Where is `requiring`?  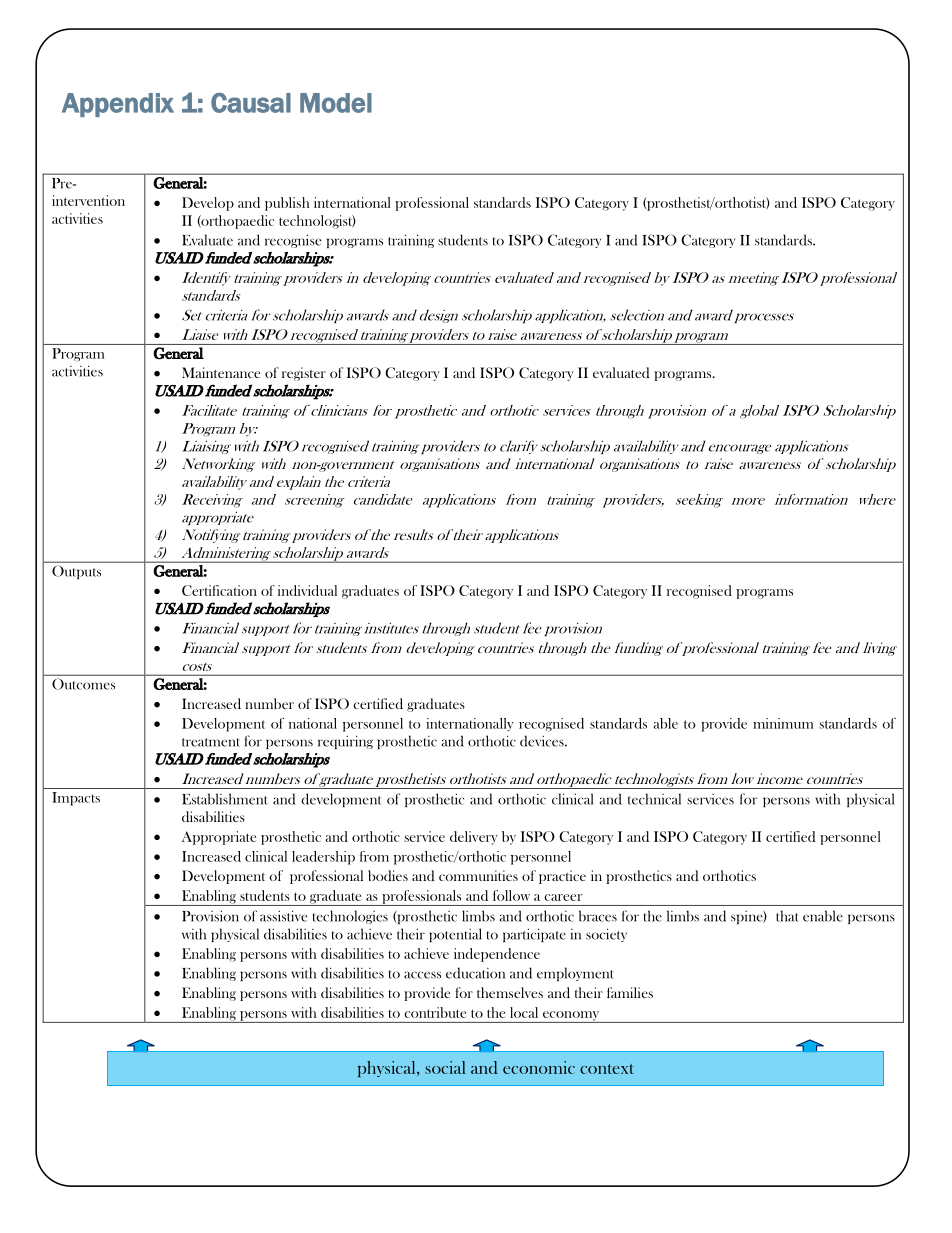
requiring is located at coordinates (345, 742).
